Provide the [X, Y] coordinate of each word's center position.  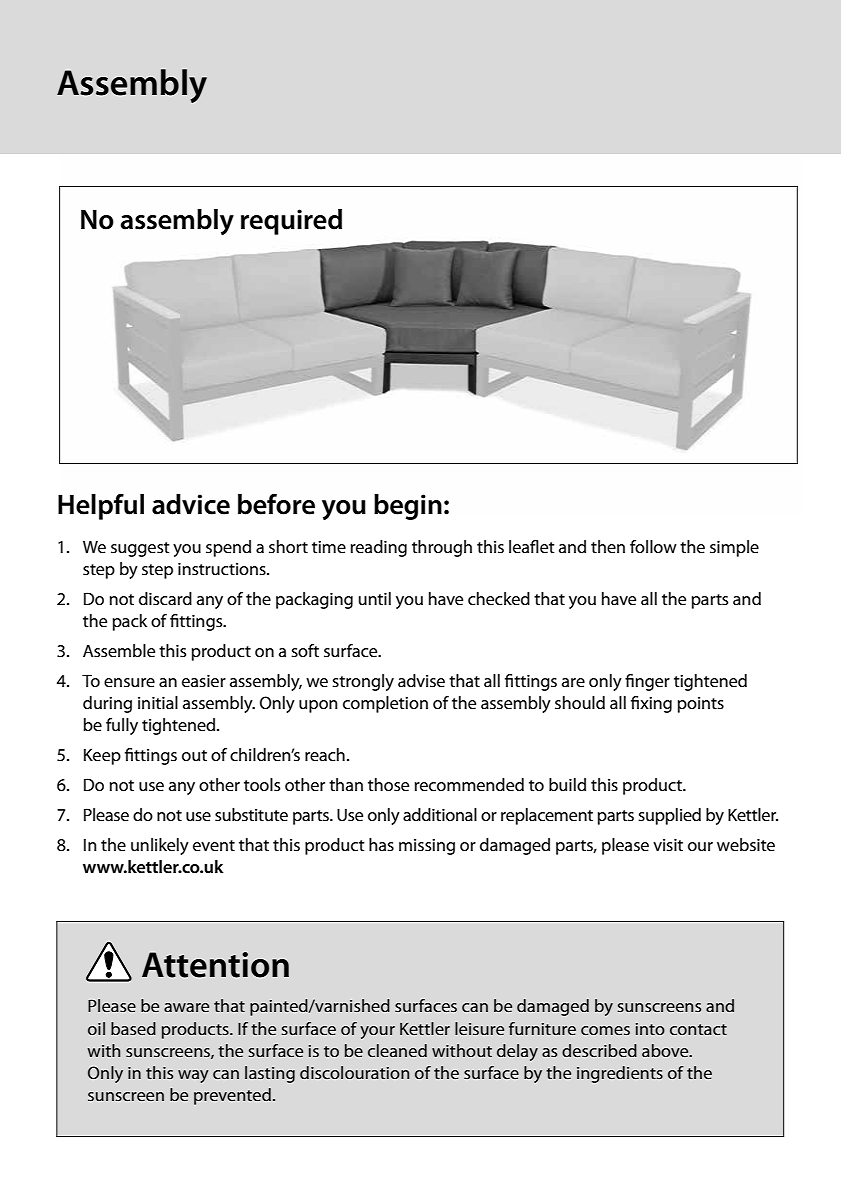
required [291, 222]
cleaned [397, 1050]
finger [647, 682]
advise [421, 681]
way [193, 1076]
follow [653, 546]
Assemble [119, 651]
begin [408, 507]
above [666, 1050]
